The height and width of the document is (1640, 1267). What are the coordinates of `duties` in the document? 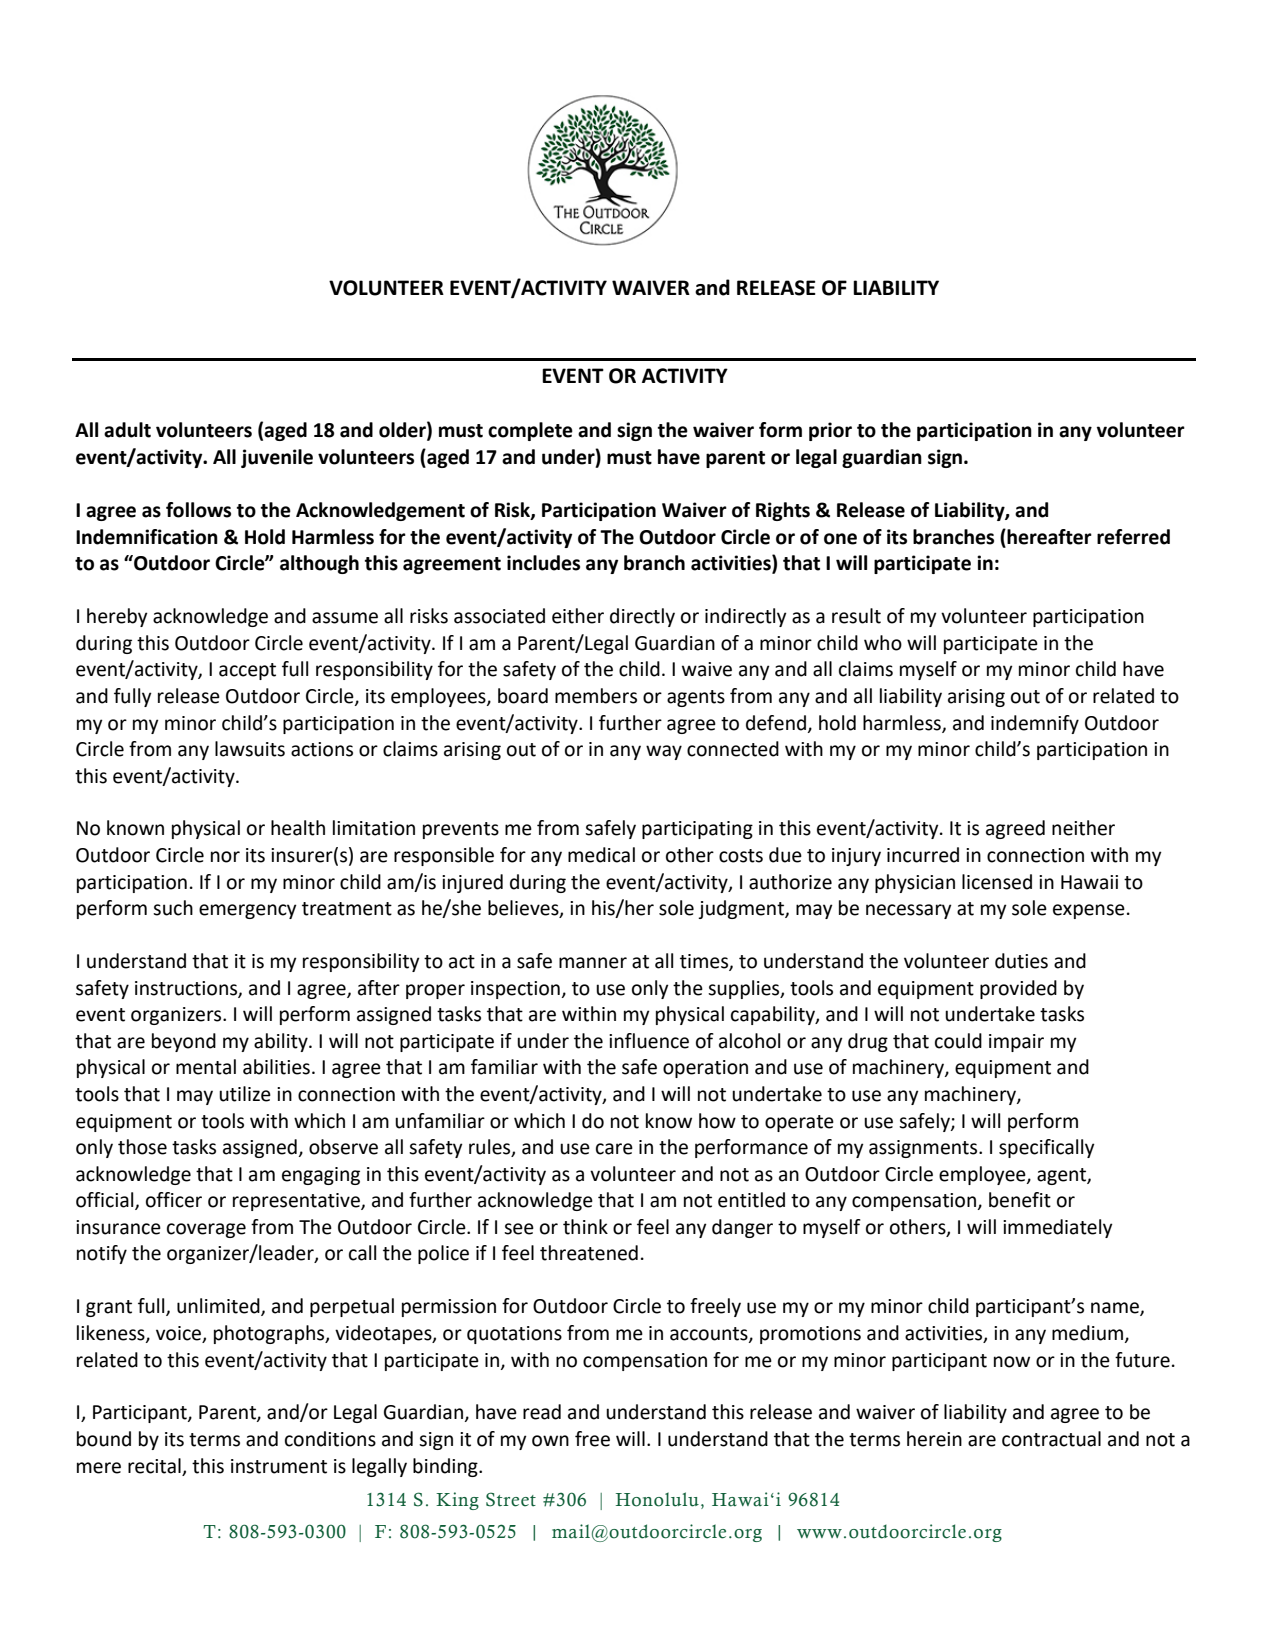 It's located at (1021, 961).
